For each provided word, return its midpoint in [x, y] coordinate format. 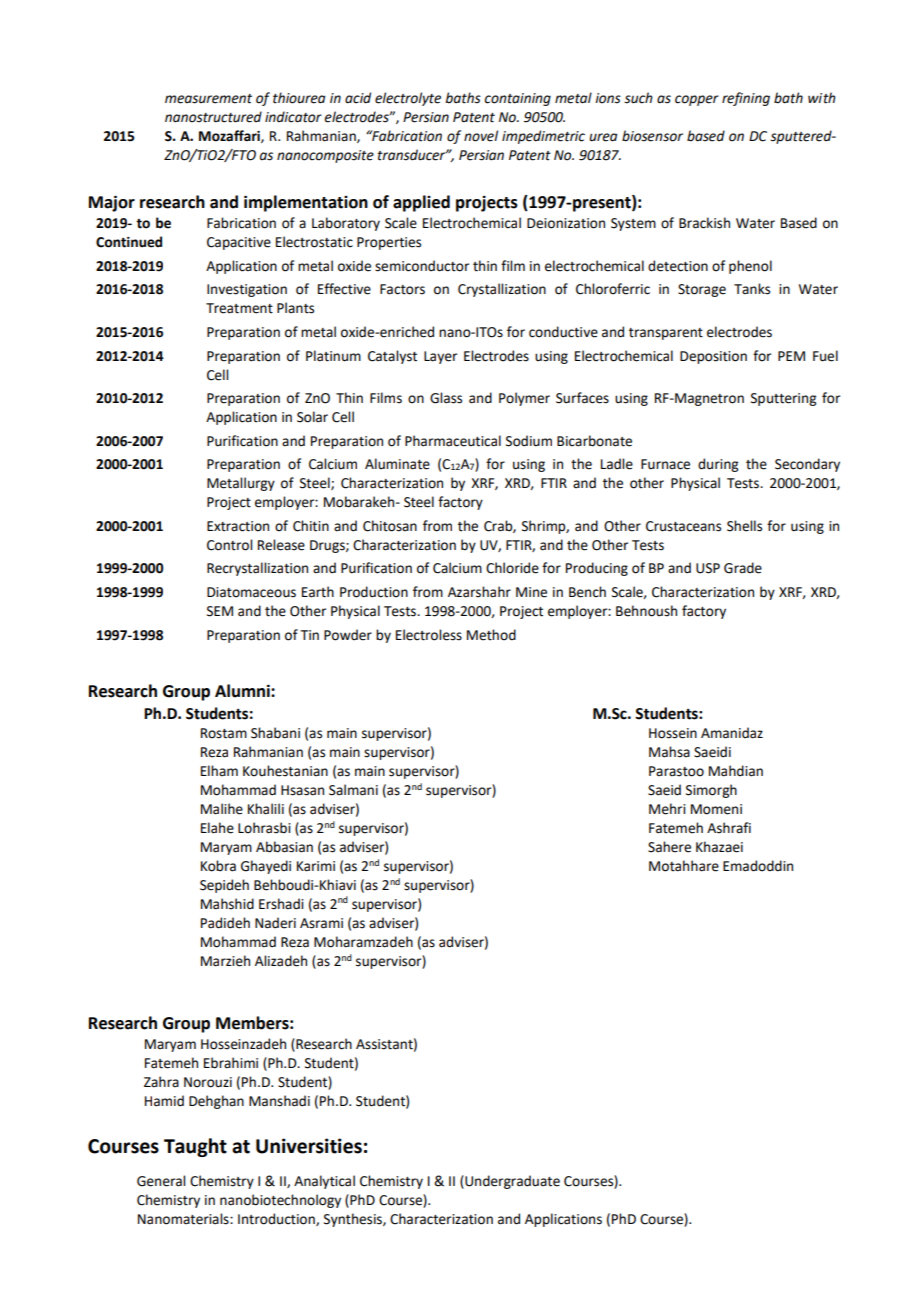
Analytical [324, 1182]
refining [746, 99]
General [161, 1181]
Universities [309, 1146]
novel [481, 136]
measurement [208, 99]
